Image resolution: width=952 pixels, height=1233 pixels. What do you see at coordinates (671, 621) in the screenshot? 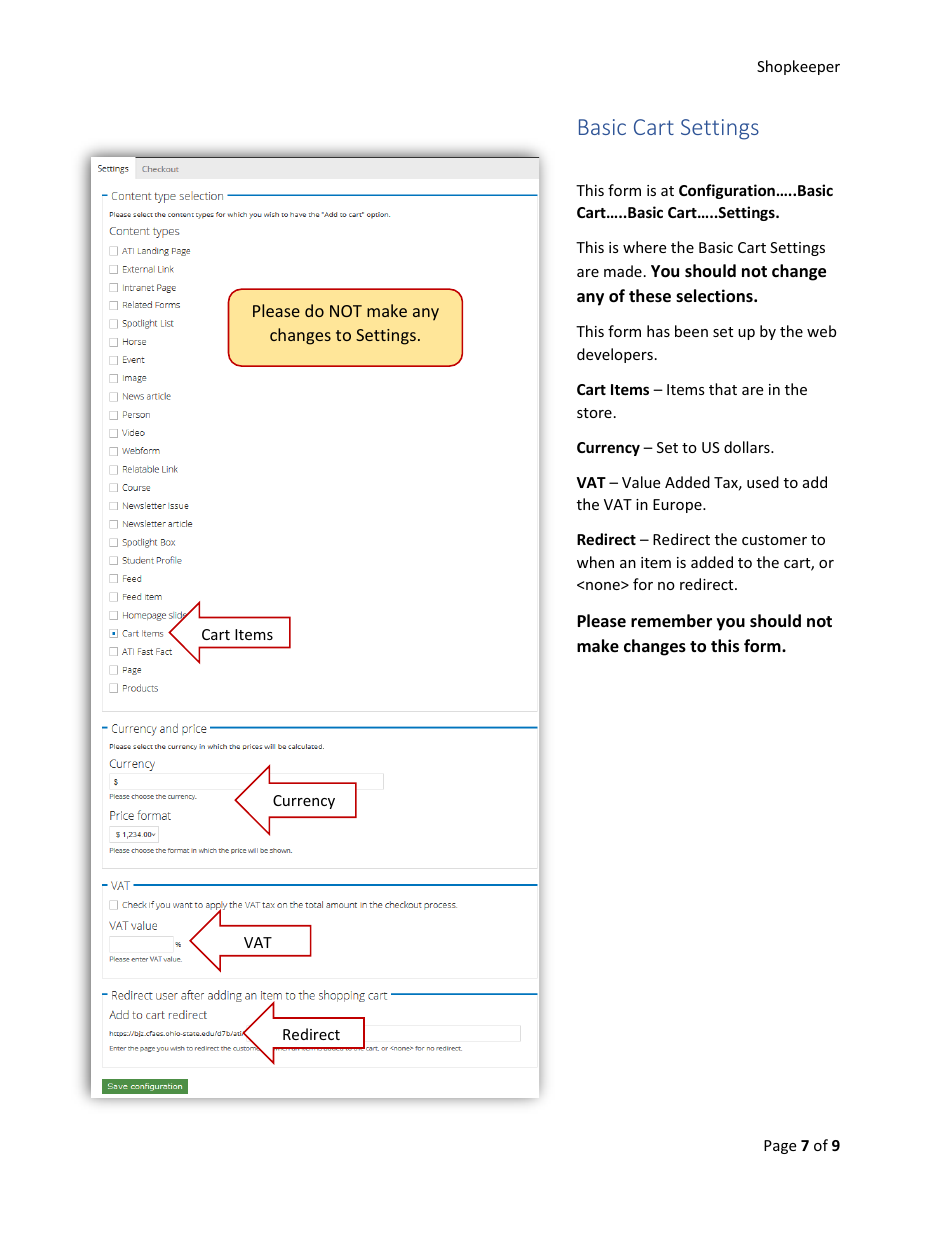
I see `remember` at bounding box center [671, 621].
